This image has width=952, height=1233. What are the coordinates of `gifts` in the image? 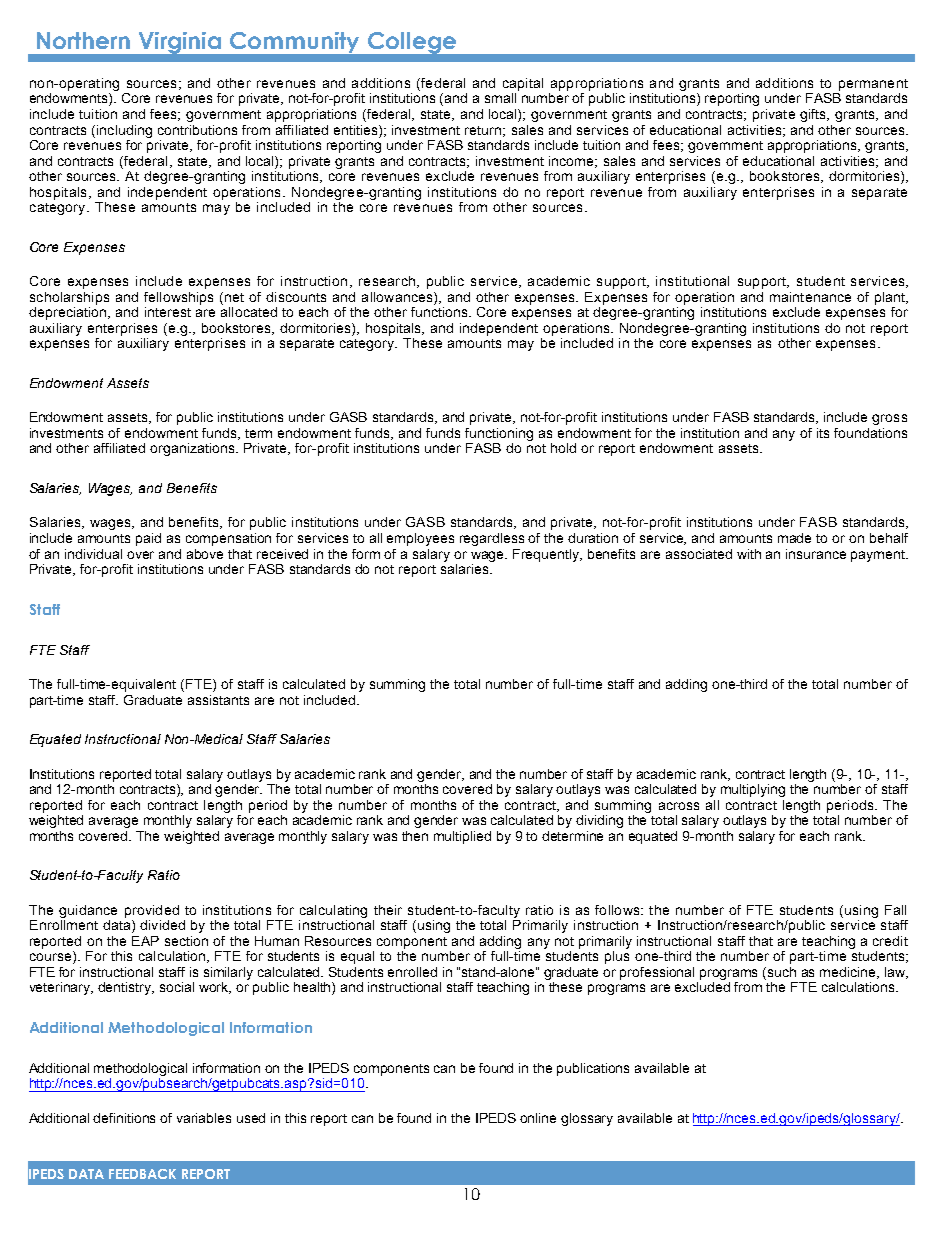 It's located at (814, 115).
